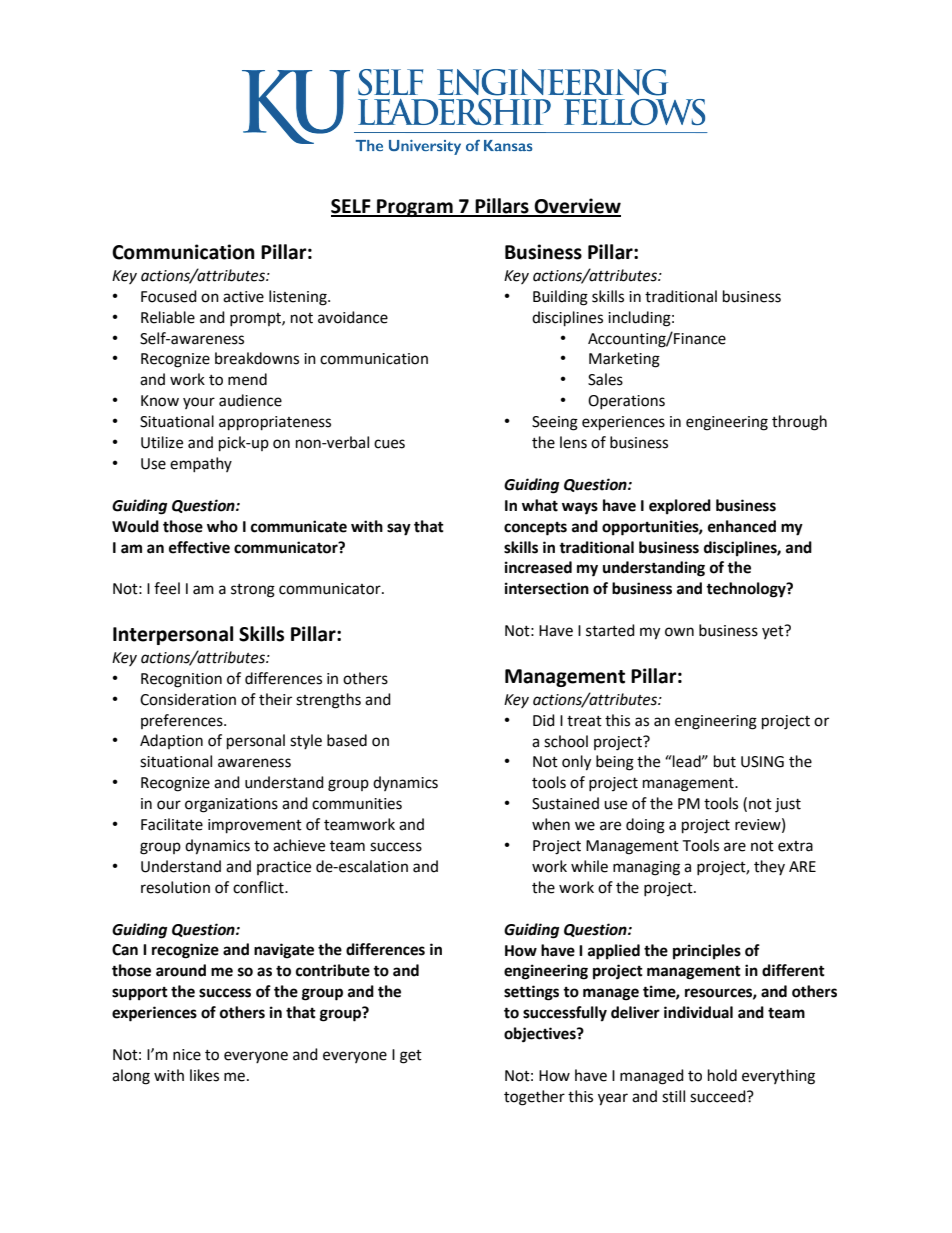  Describe the element at coordinates (231, 805) in the screenshot. I see `organizations` at that location.
